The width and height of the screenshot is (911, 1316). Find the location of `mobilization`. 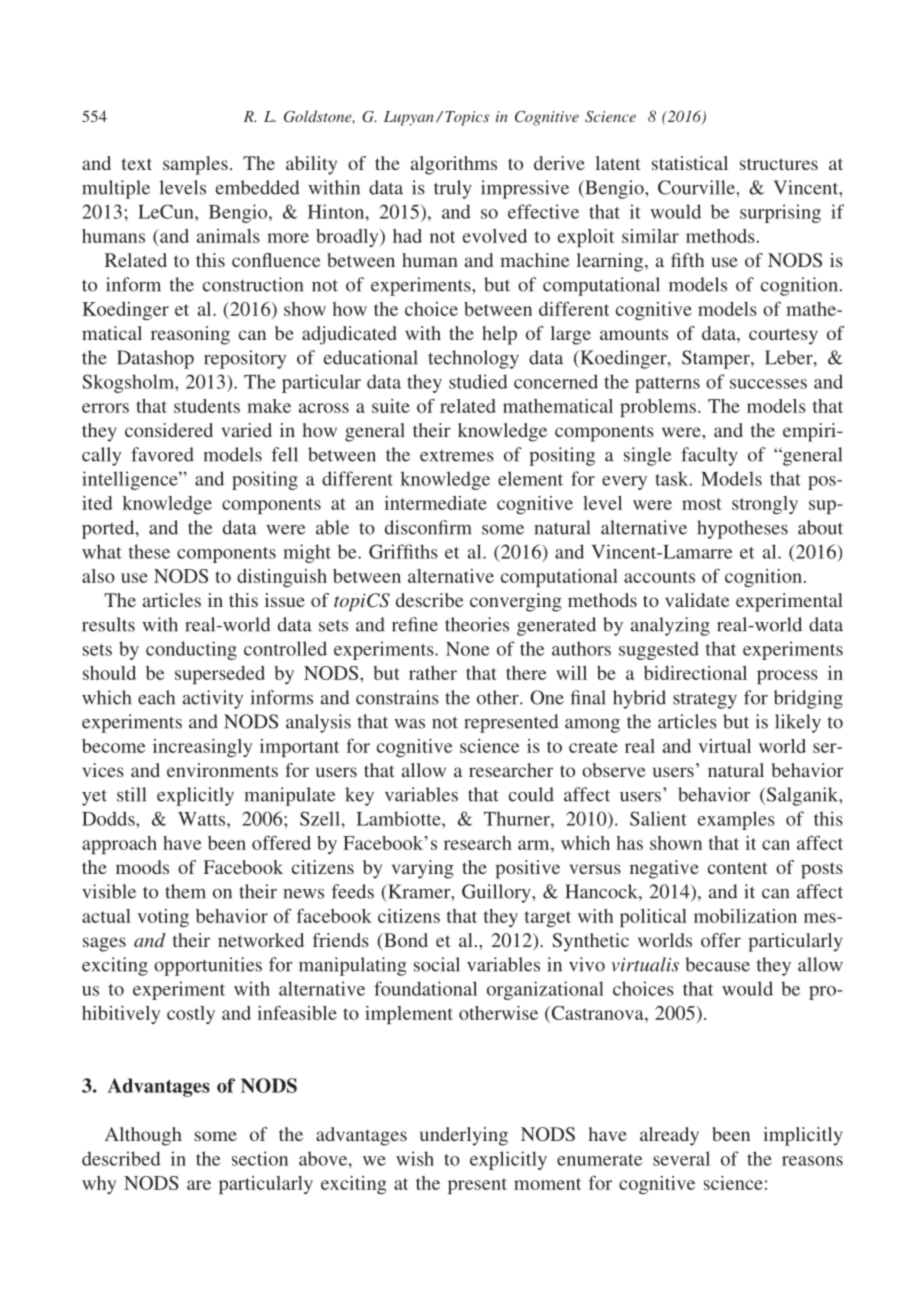

mobilization is located at coordinates (745, 916).
